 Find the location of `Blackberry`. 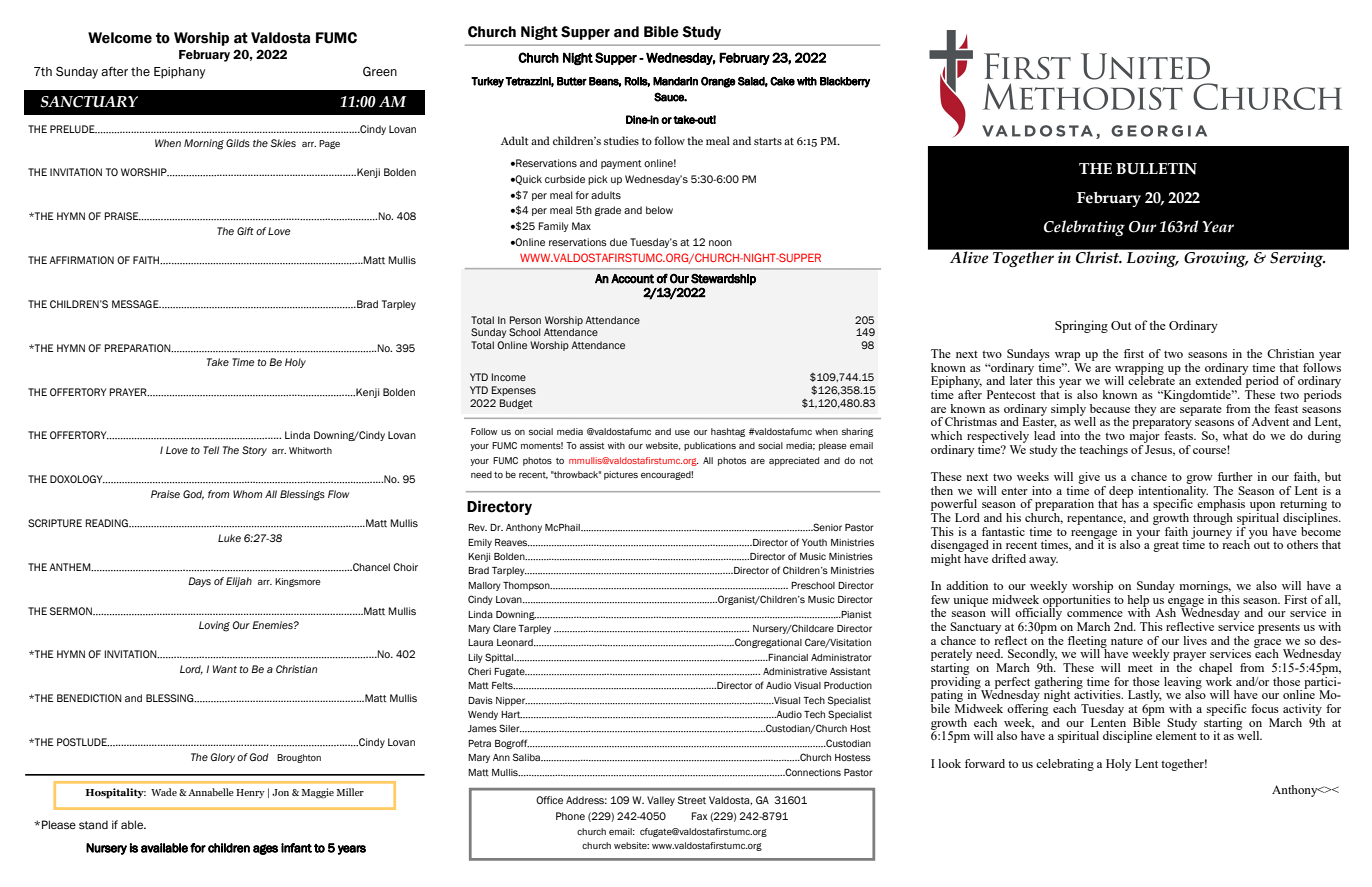

Blackberry is located at coordinates (845, 82).
